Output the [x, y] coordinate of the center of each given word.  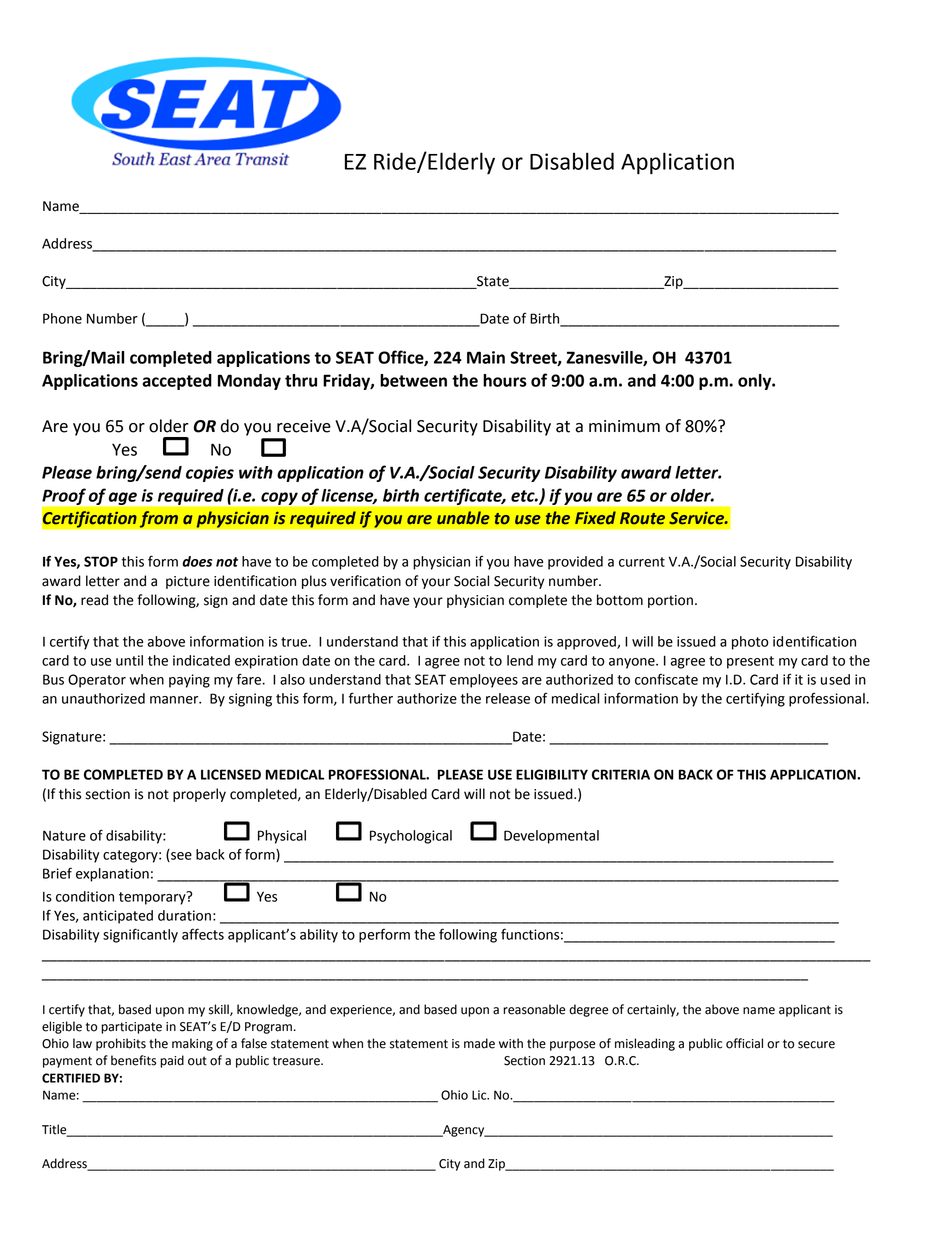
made [479, 1043]
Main [486, 357]
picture [188, 582]
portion [670, 601]
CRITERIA [621, 774]
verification [365, 581]
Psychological [411, 837]
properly [199, 795]
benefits [133, 1060]
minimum [624, 426]
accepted [177, 382]
